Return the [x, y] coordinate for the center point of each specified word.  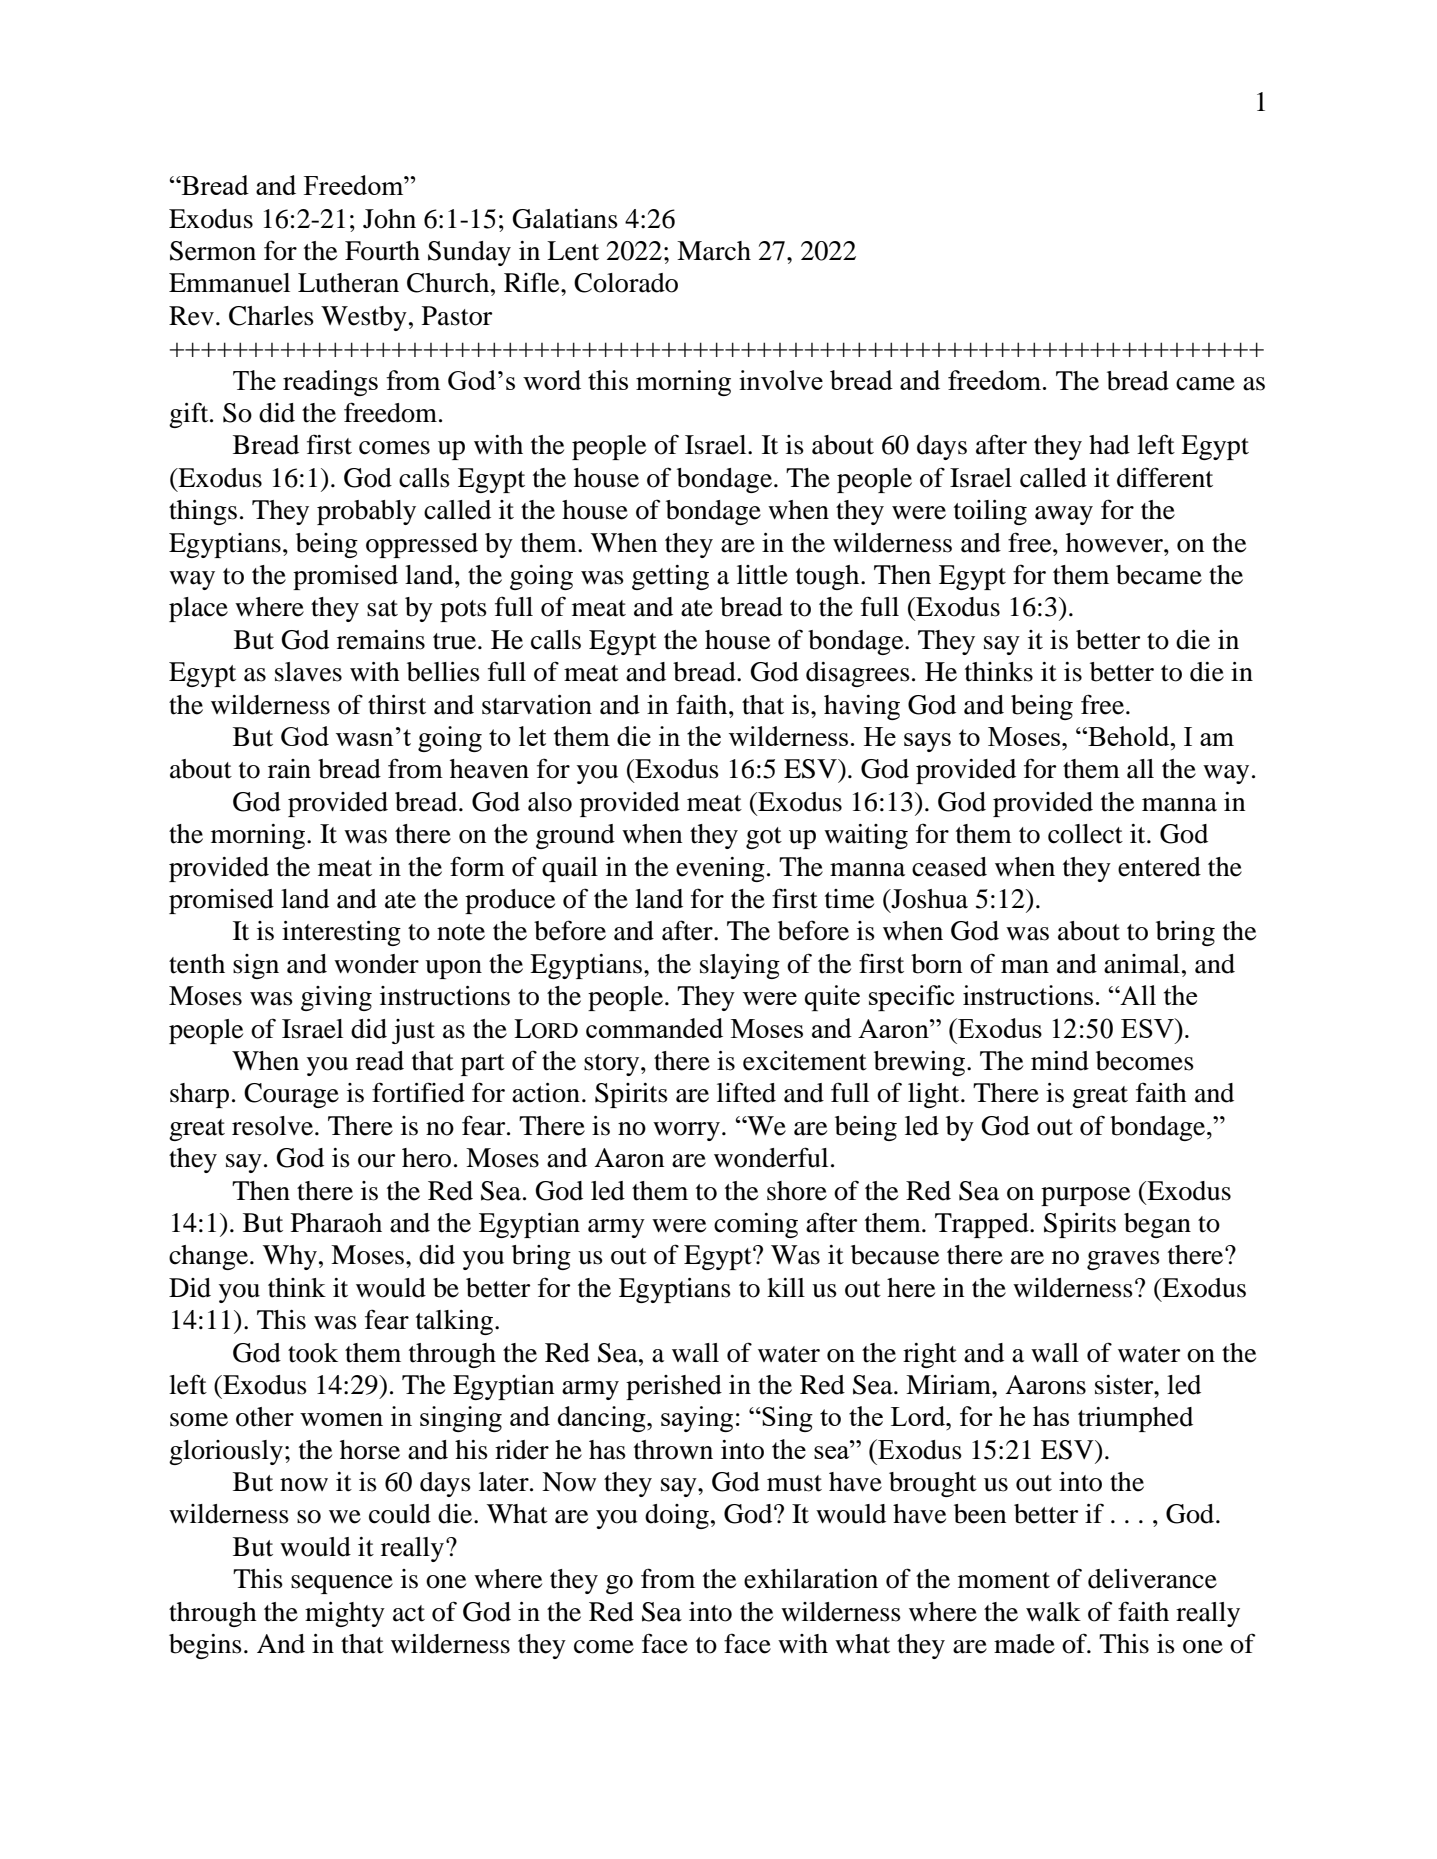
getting [670, 577]
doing [677, 1516]
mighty [345, 1614]
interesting [341, 933]
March [714, 251]
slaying [740, 966]
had [1109, 445]
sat [382, 608]
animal [1142, 964]
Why [290, 1257]
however [1115, 543]
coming [756, 1225]
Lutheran [348, 283]
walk [1053, 1612]
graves [1123, 1260]
